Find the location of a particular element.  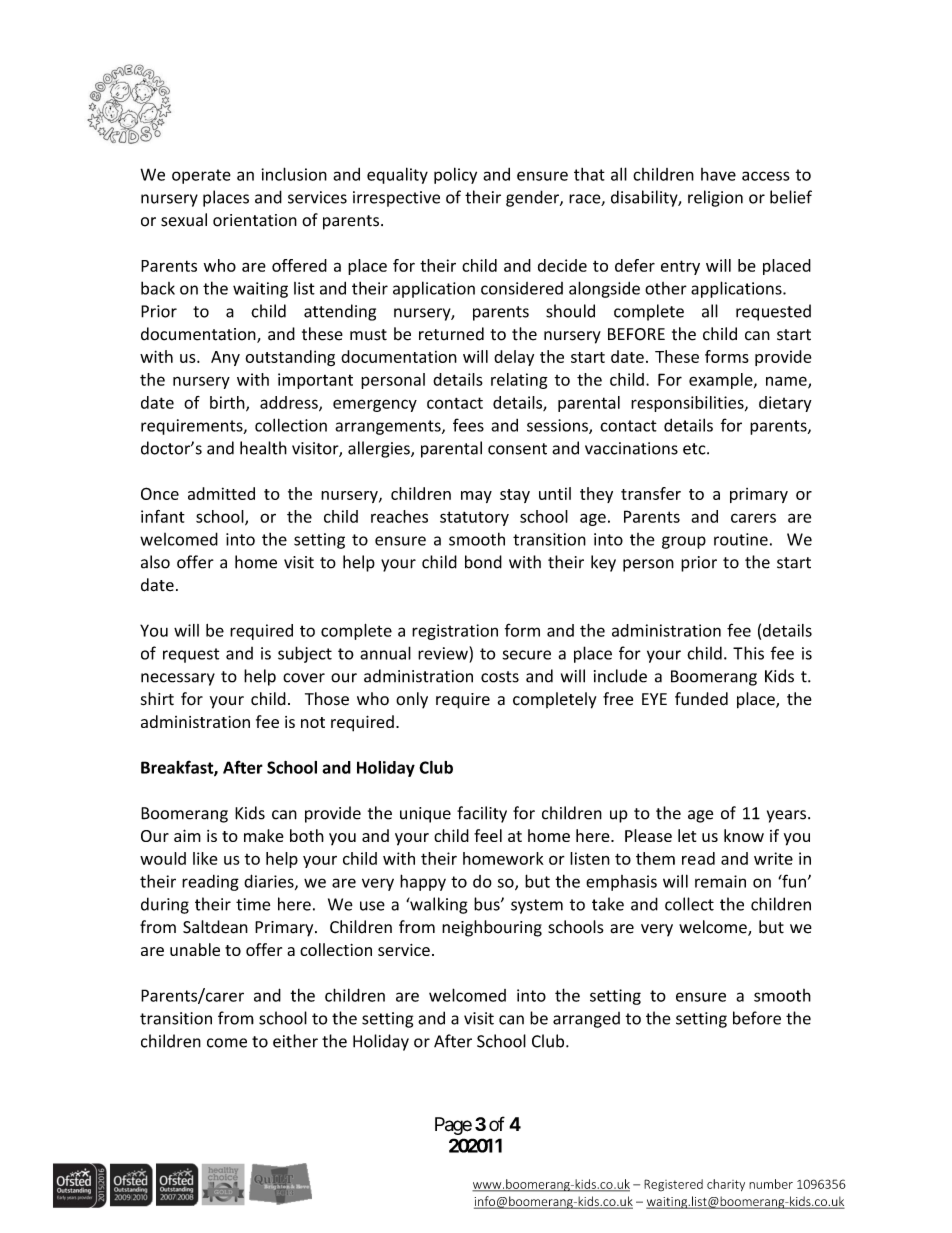

orientation is located at coordinates (255, 220).
